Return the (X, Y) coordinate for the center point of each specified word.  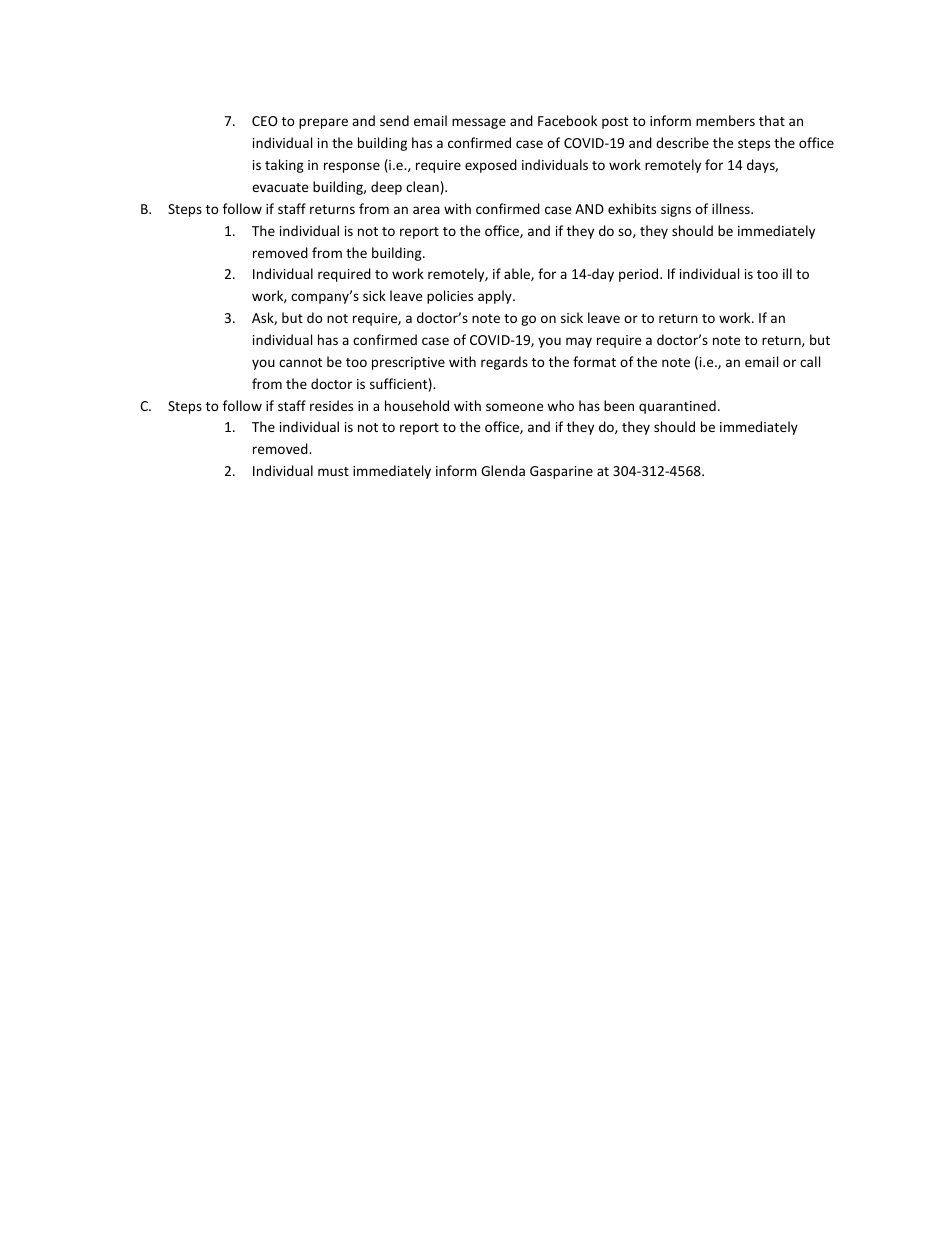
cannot (300, 362)
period (640, 275)
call (810, 361)
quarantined (677, 407)
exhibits (632, 208)
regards (504, 363)
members (725, 120)
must (333, 471)
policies (450, 297)
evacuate (280, 187)
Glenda (503, 470)
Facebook (567, 120)
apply (496, 297)
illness (732, 208)
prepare (323, 123)
